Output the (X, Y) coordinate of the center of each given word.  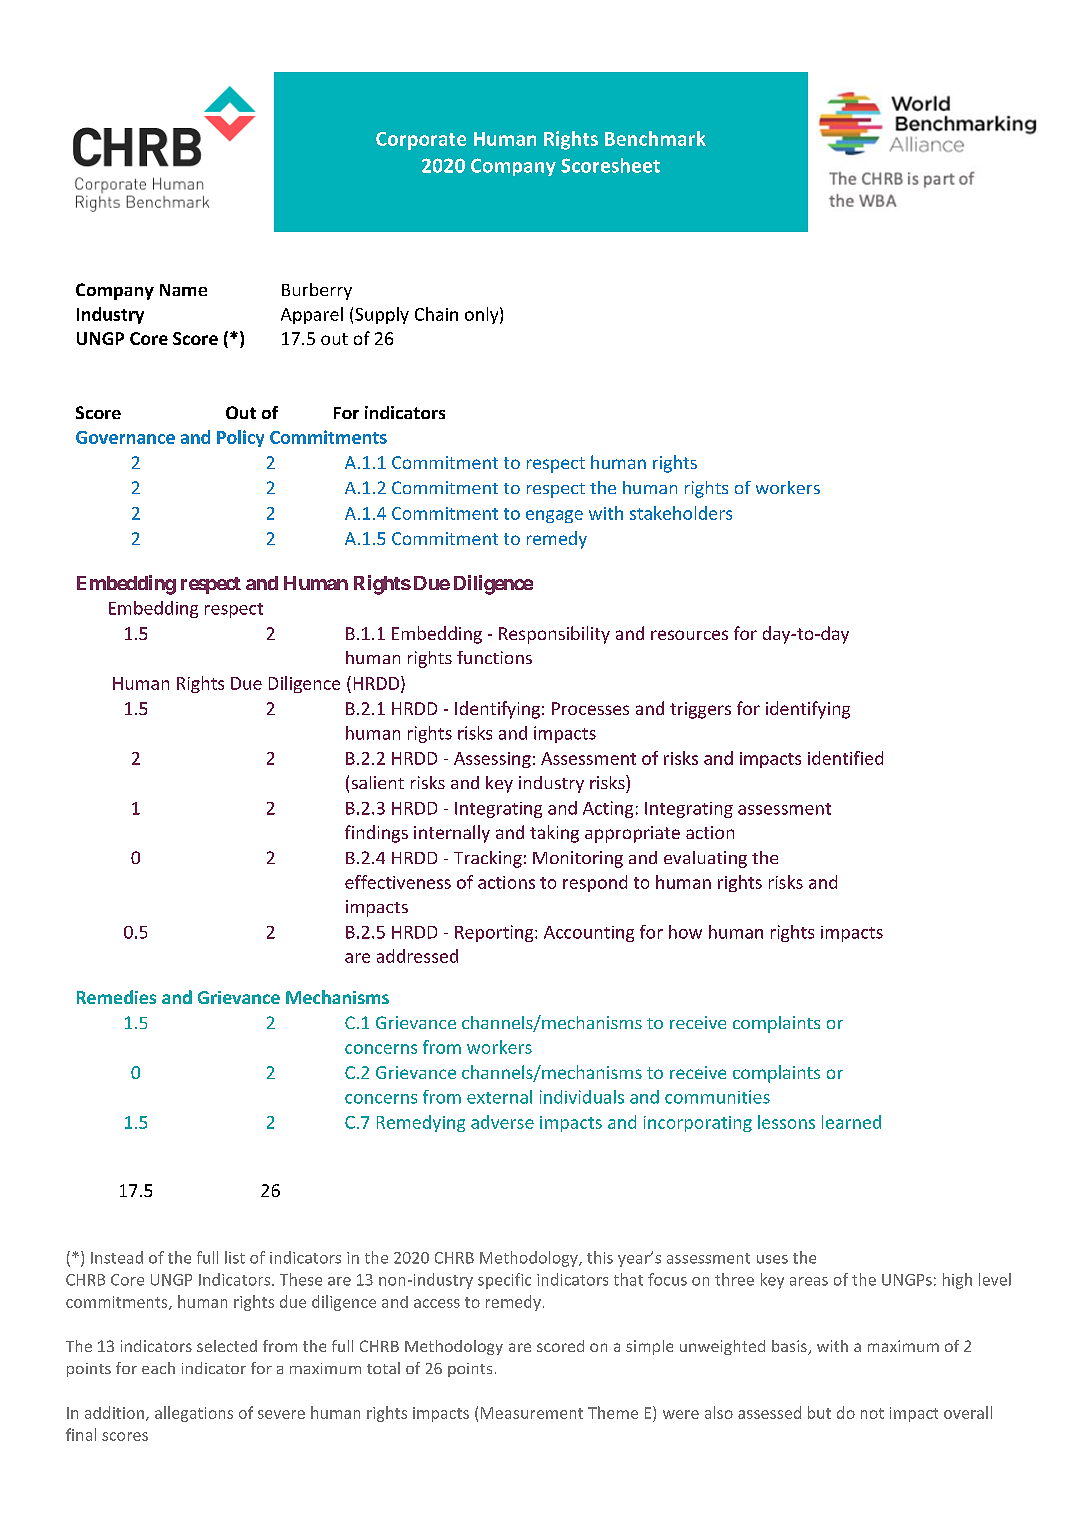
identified (845, 758)
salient (378, 782)
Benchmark (655, 138)
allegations (194, 1414)
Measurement (532, 1413)
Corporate (421, 141)
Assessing (492, 760)
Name (183, 290)
